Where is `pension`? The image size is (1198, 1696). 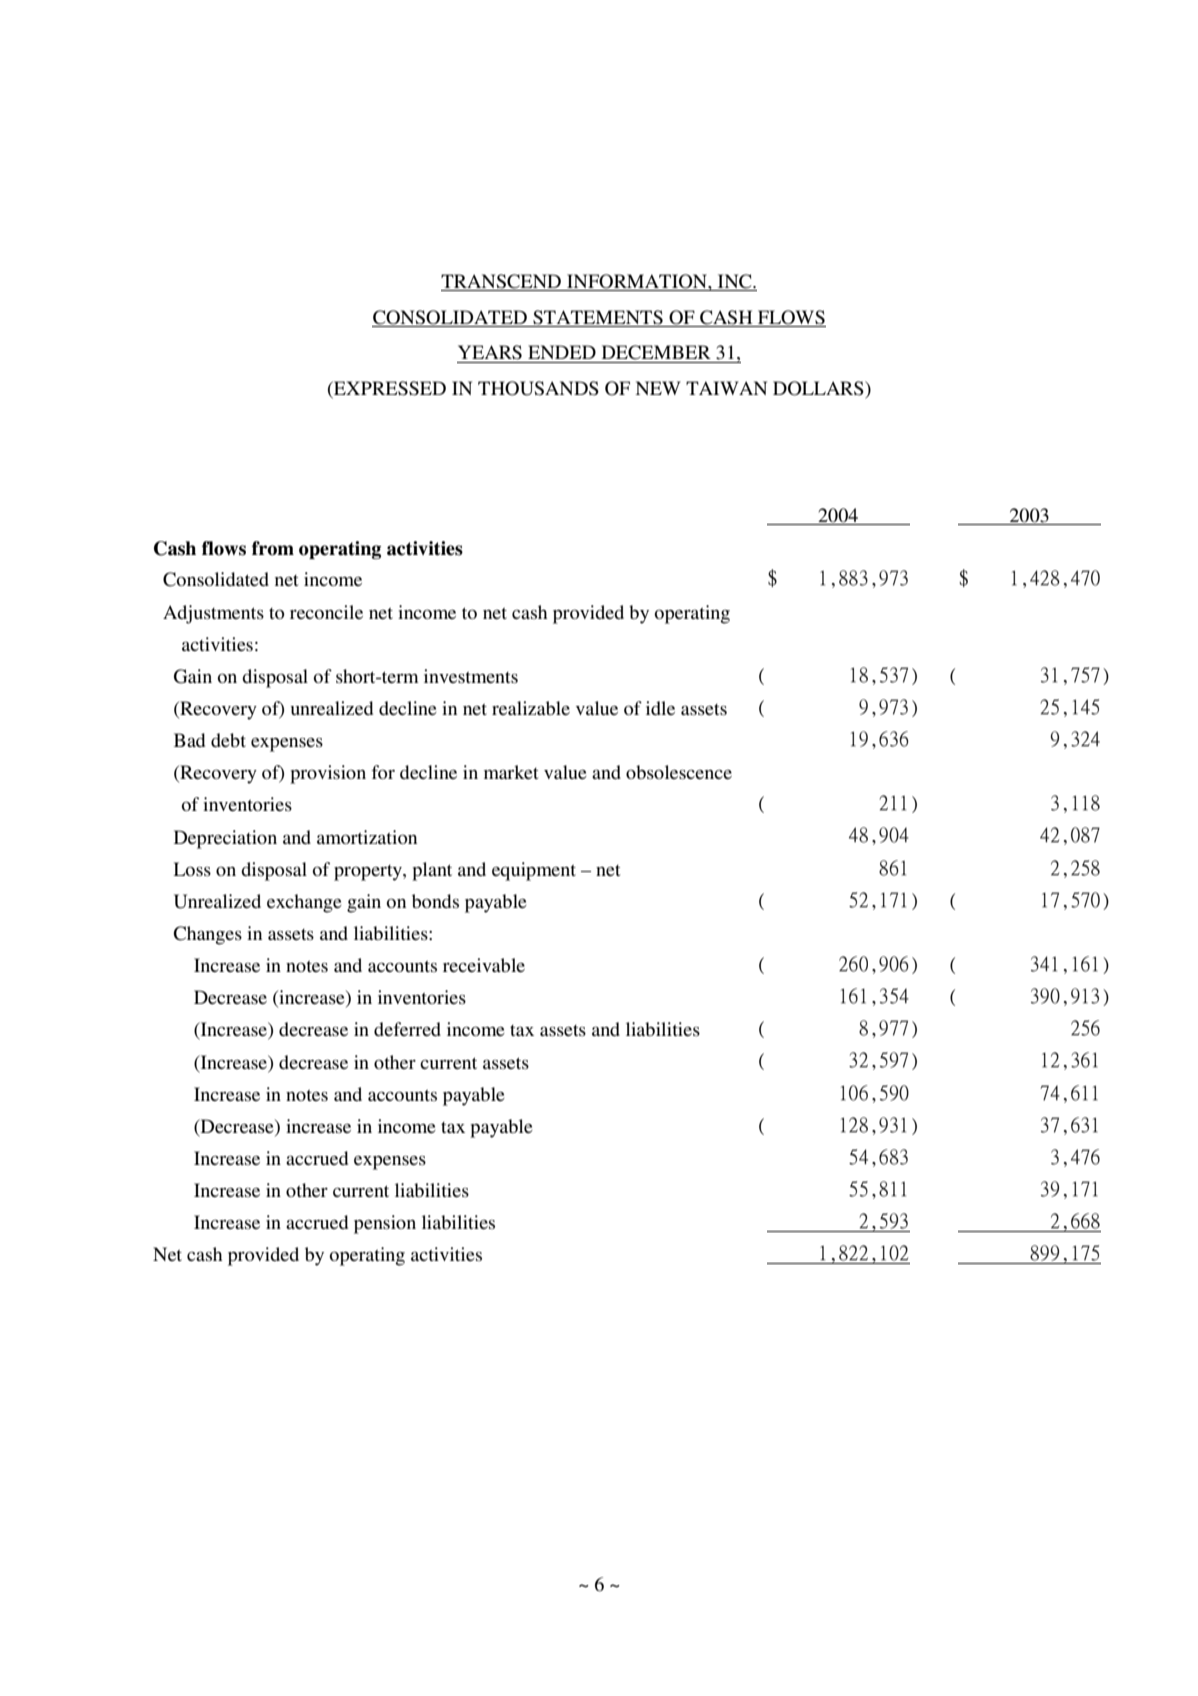 pension is located at coordinates (385, 1224).
